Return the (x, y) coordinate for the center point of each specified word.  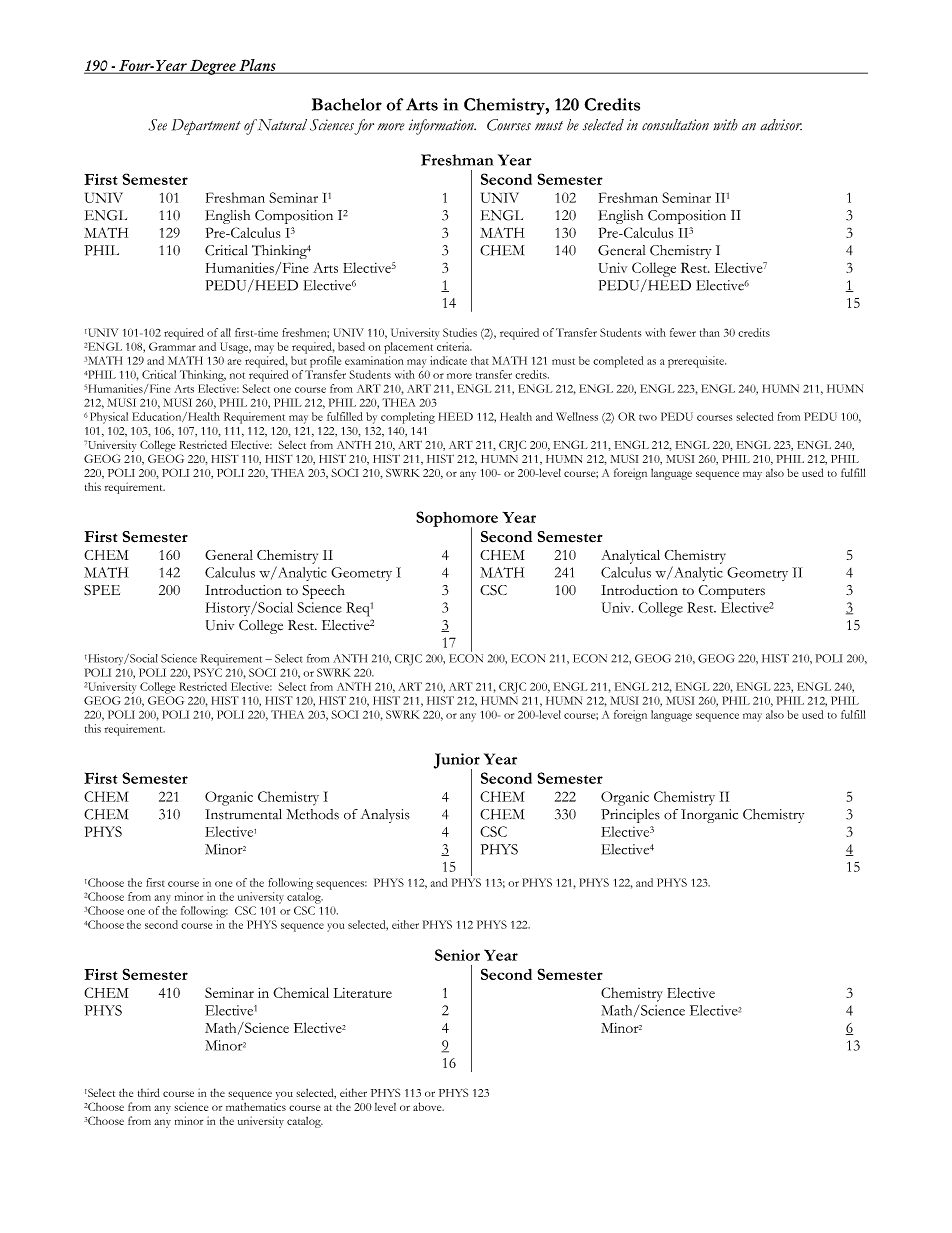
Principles (630, 816)
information (442, 127)
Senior (457, 955)
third (149, 1092)
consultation (675, 125)
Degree (213, 67)
